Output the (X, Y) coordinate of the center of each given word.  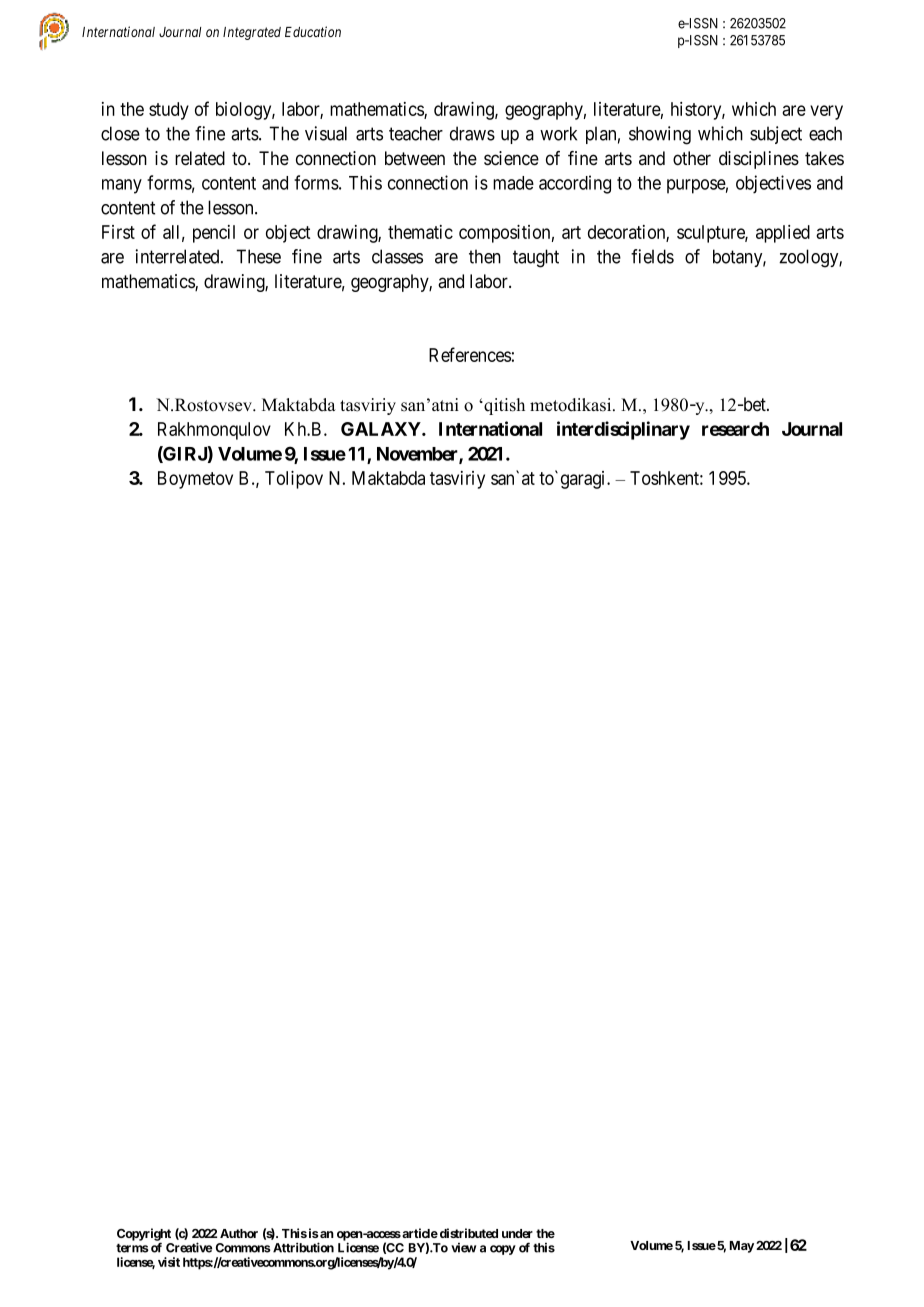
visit (169, 1262)
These (258, 256)
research (735, 429)
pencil (214, 234)
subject (776, 135)
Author (239, 1233)
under (517, 1233)
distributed (467, 1233)
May (742, 1247)
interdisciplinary (623, 430)
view (463, 1248)
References (470, 354)
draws (472, 133)
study (169, 111)
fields (652, 256)
